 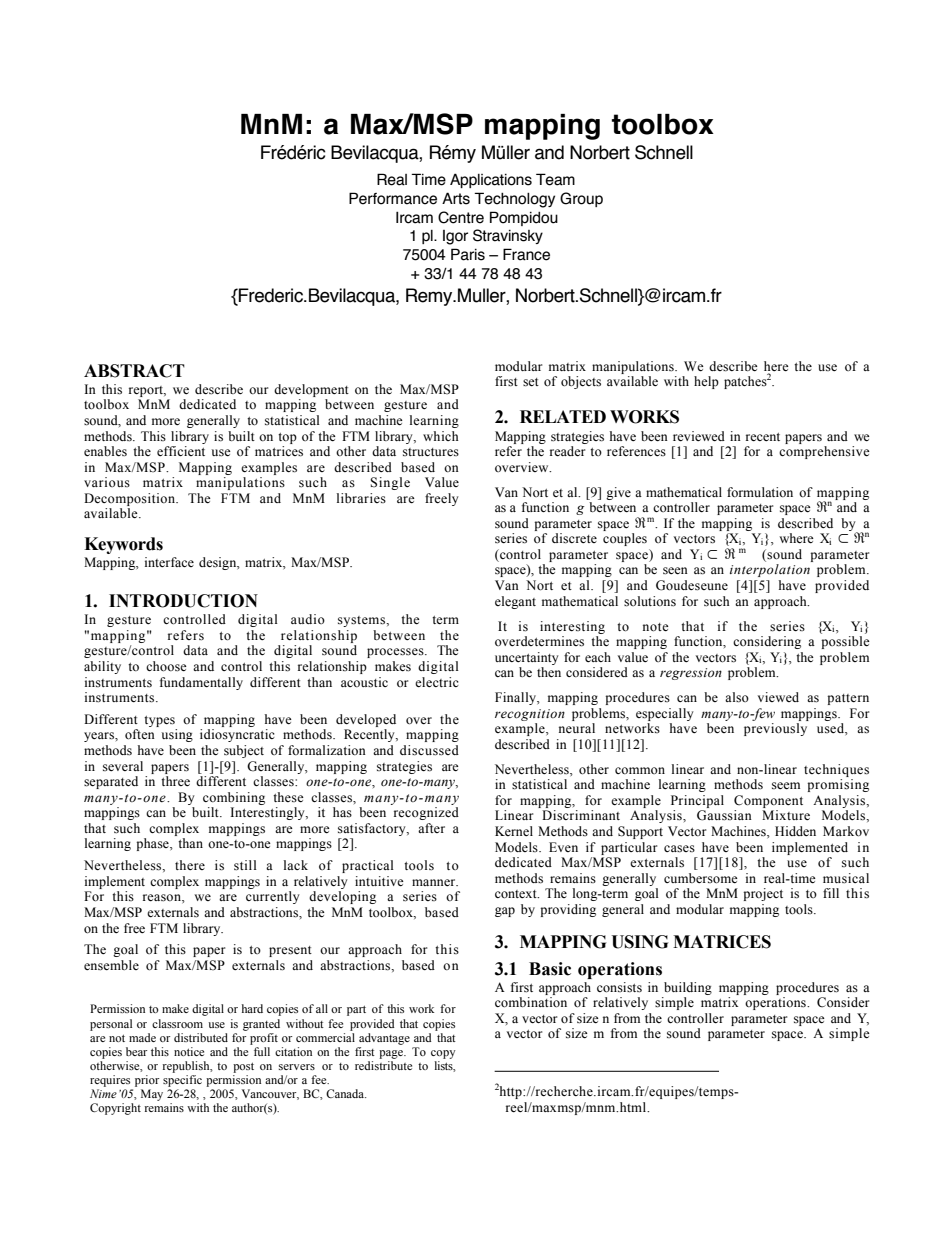 I want to click on Centre, so click(x=461, y=217).
